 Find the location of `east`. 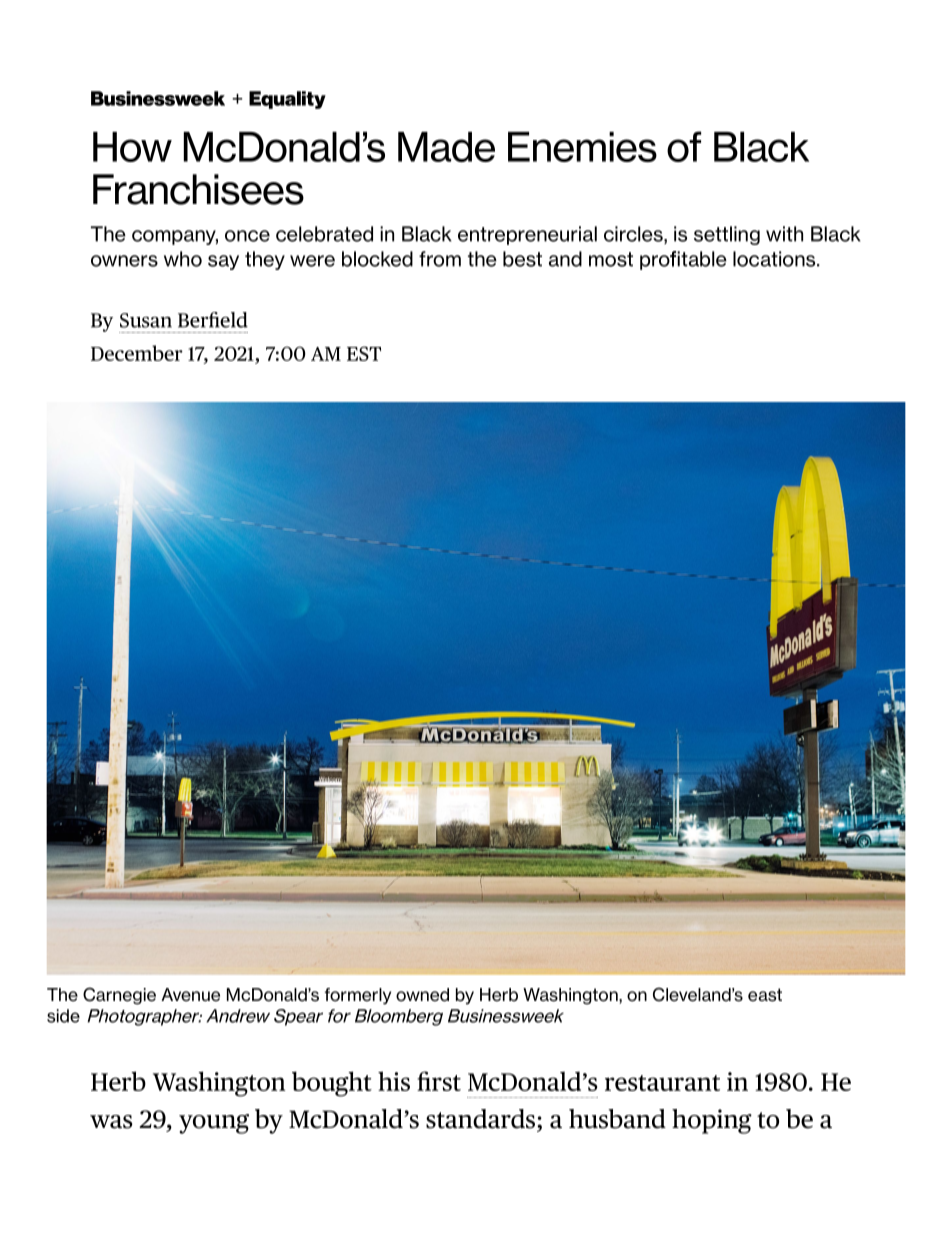

east is located at coordinates (765, 995).
